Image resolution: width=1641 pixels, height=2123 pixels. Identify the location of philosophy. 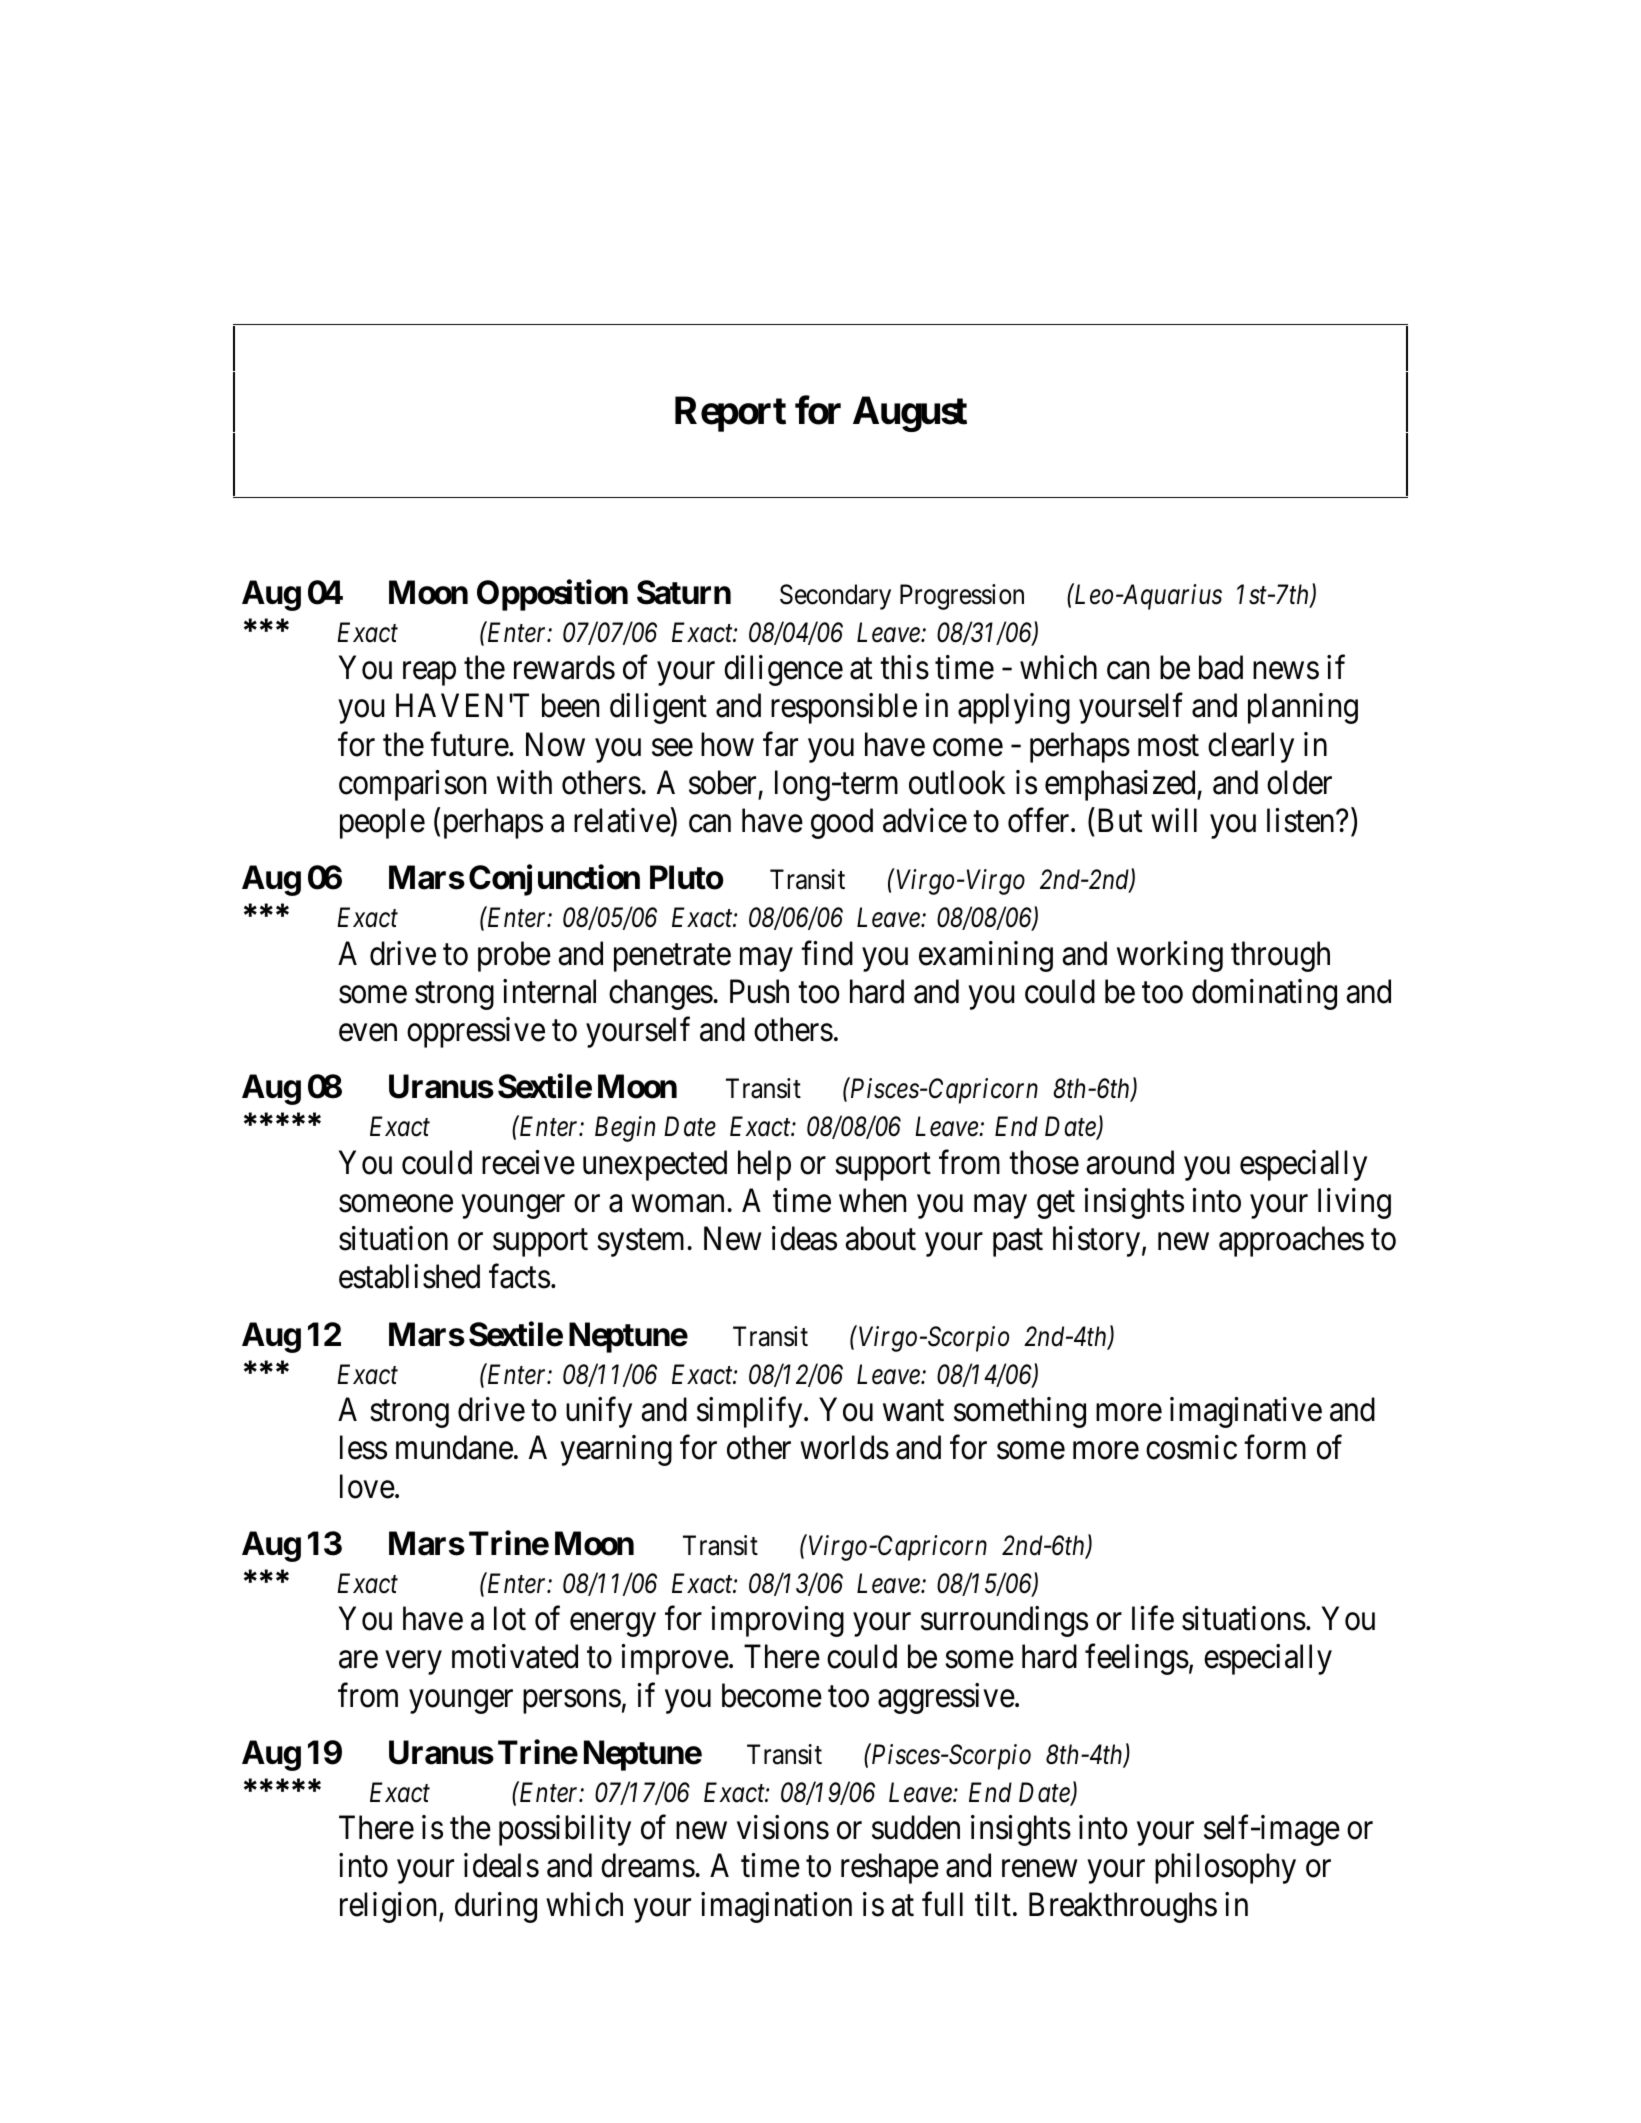
(1225, 1868).
